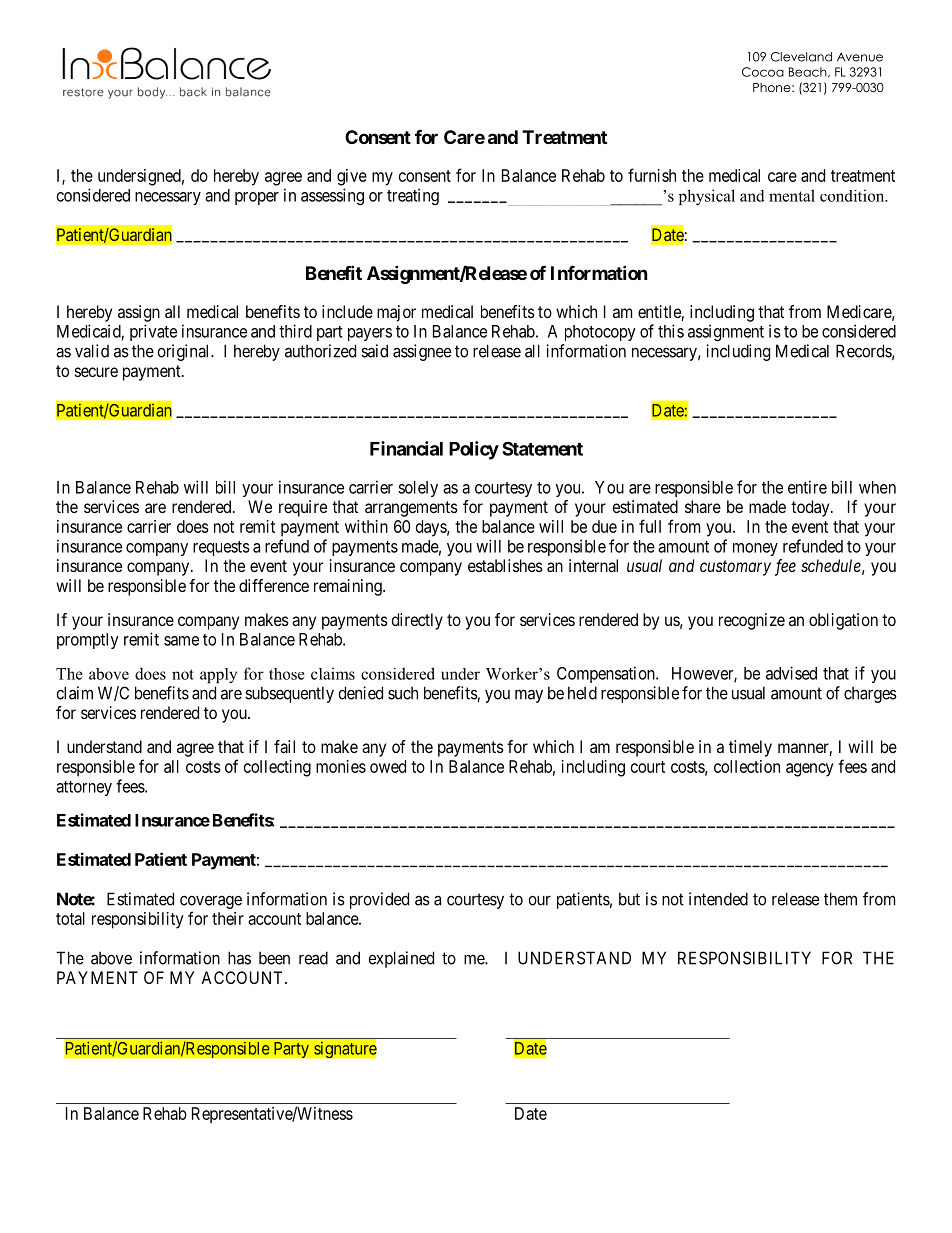 The height and width of the screenshot is (1233, 952). What do you see at coordinates (257, 198) in the screenshot?
I see `proper` at bounding box center [257, 198].
